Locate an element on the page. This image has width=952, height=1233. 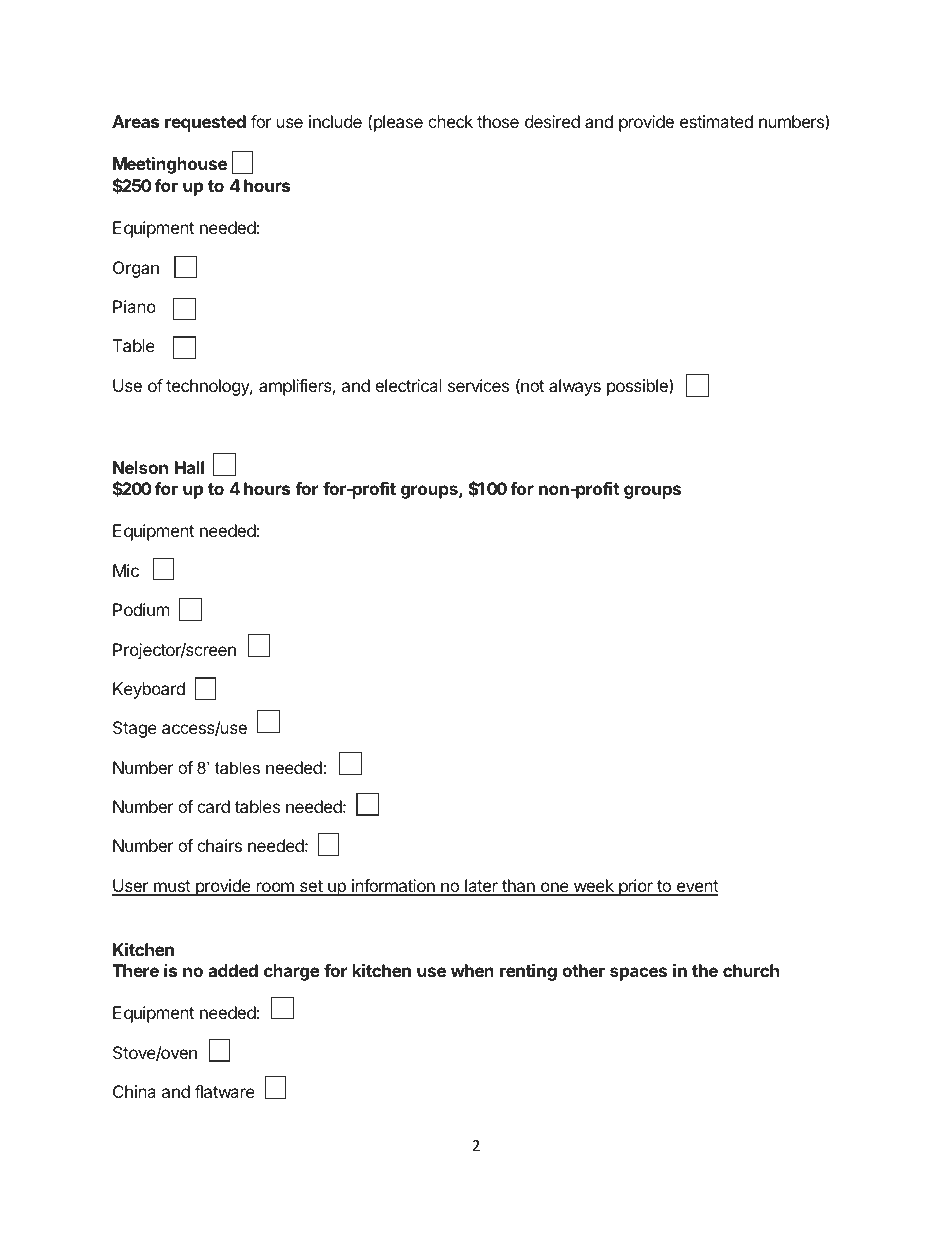
event is located at coordinates (696, 887).
